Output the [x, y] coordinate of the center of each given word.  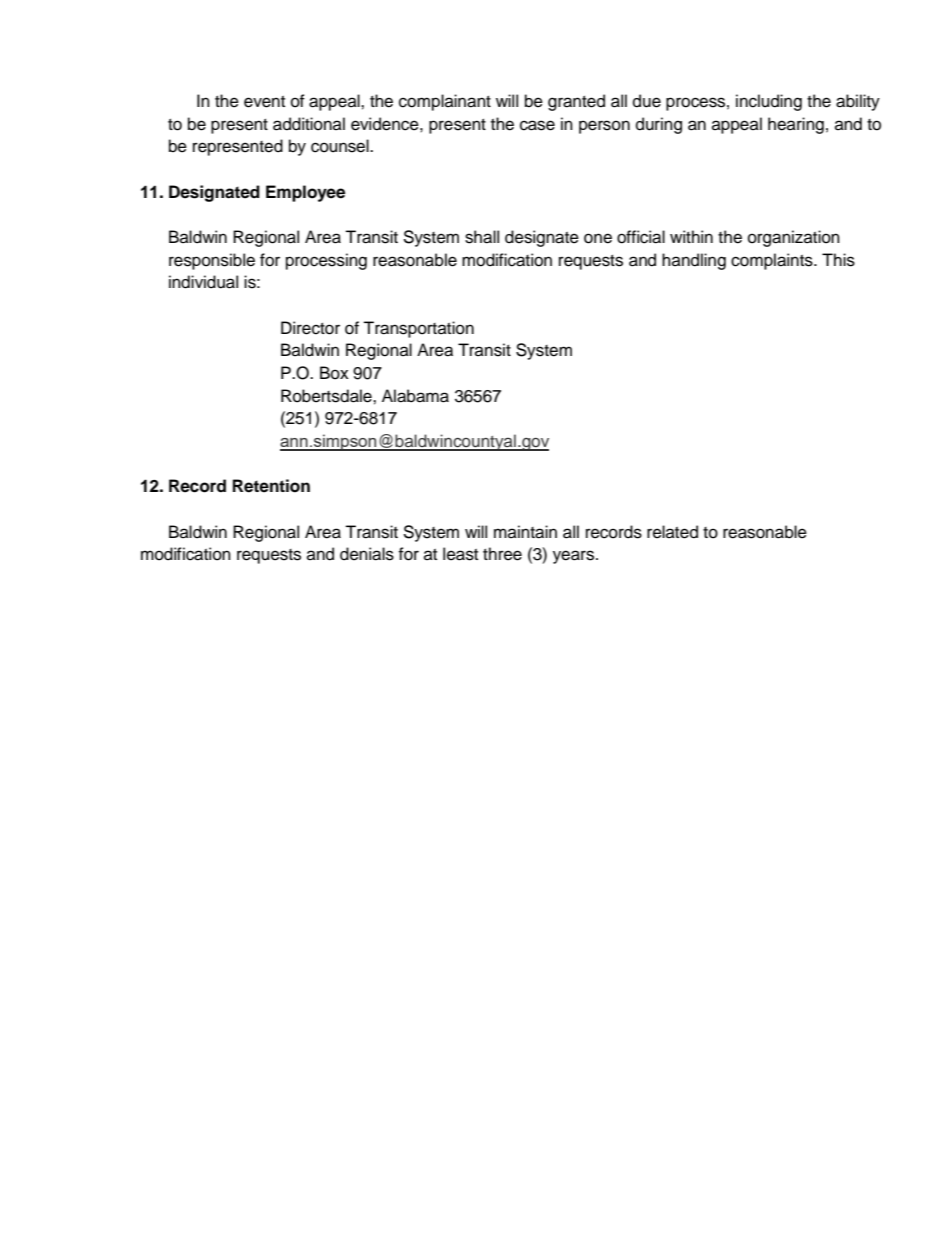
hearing [796, 125]
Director [310, 328]
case [537, 125]
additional [309, 124]
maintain [525, 532]
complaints [773, 261]
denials [367, 554]
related [672, 532]
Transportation [418, 329]
